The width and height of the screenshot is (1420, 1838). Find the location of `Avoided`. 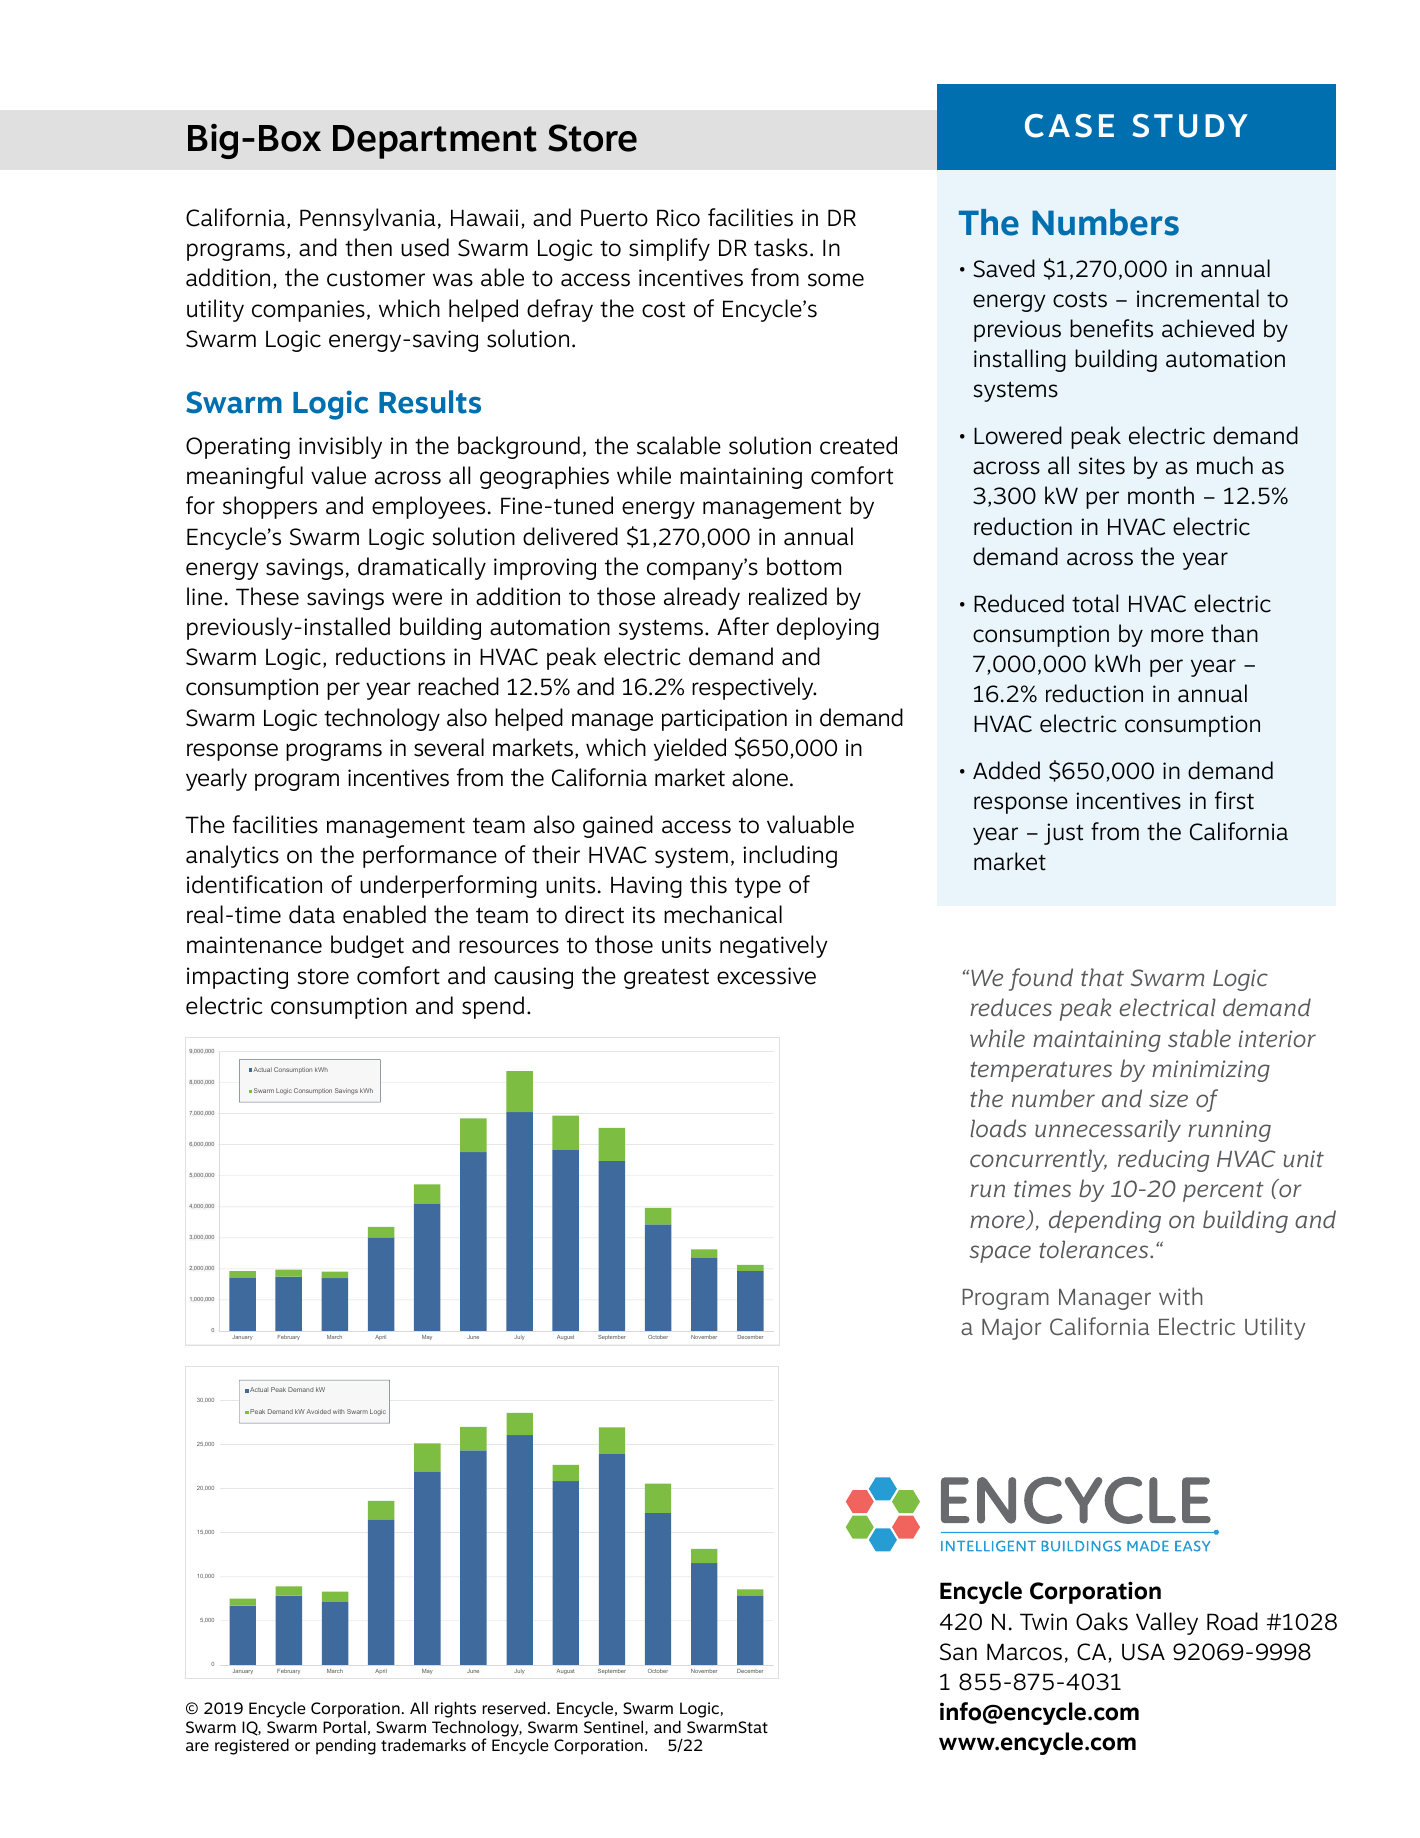

Avoided is located at coordinates (318, 1411).
